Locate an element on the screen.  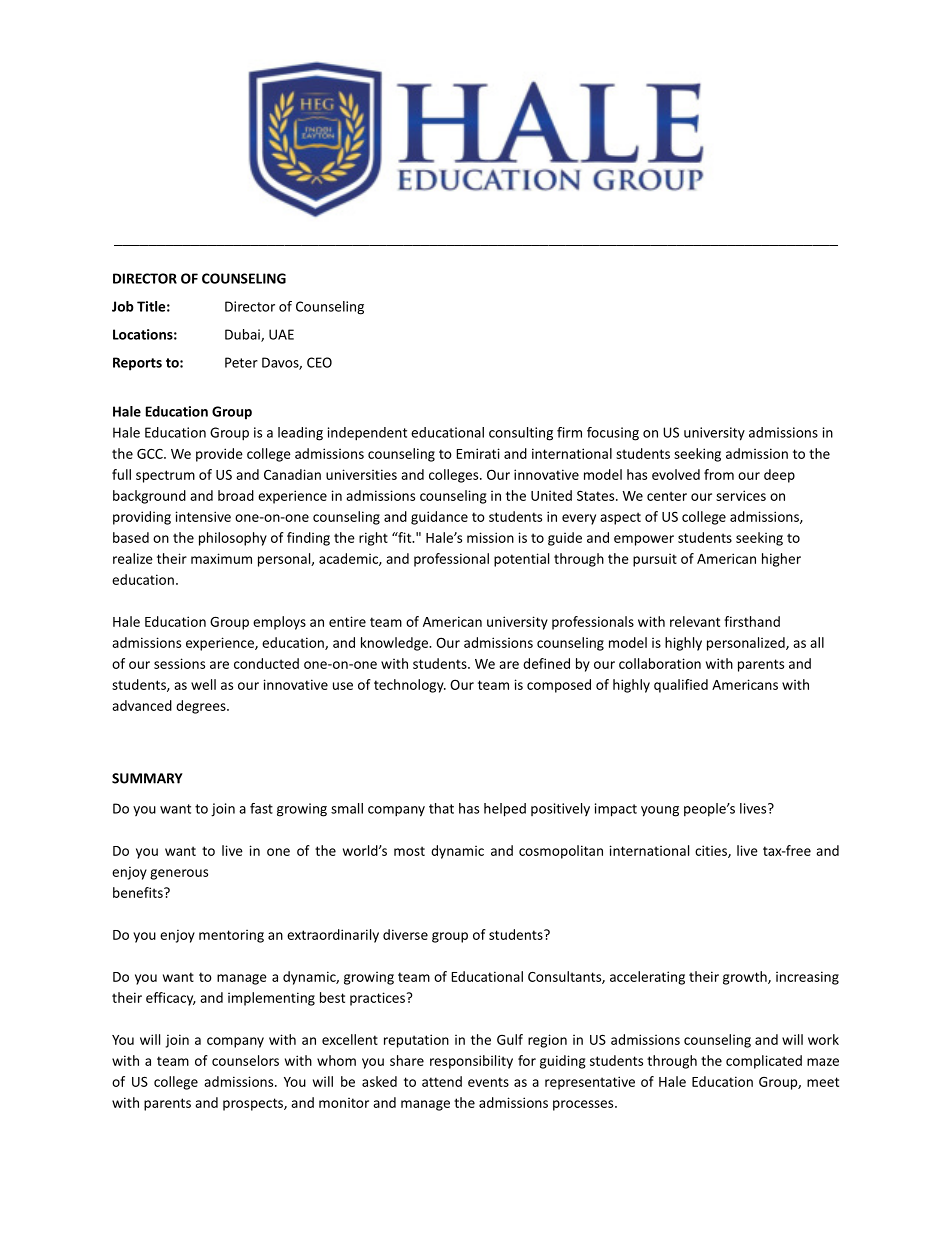
qualified is located at coordinates (681, 686).
